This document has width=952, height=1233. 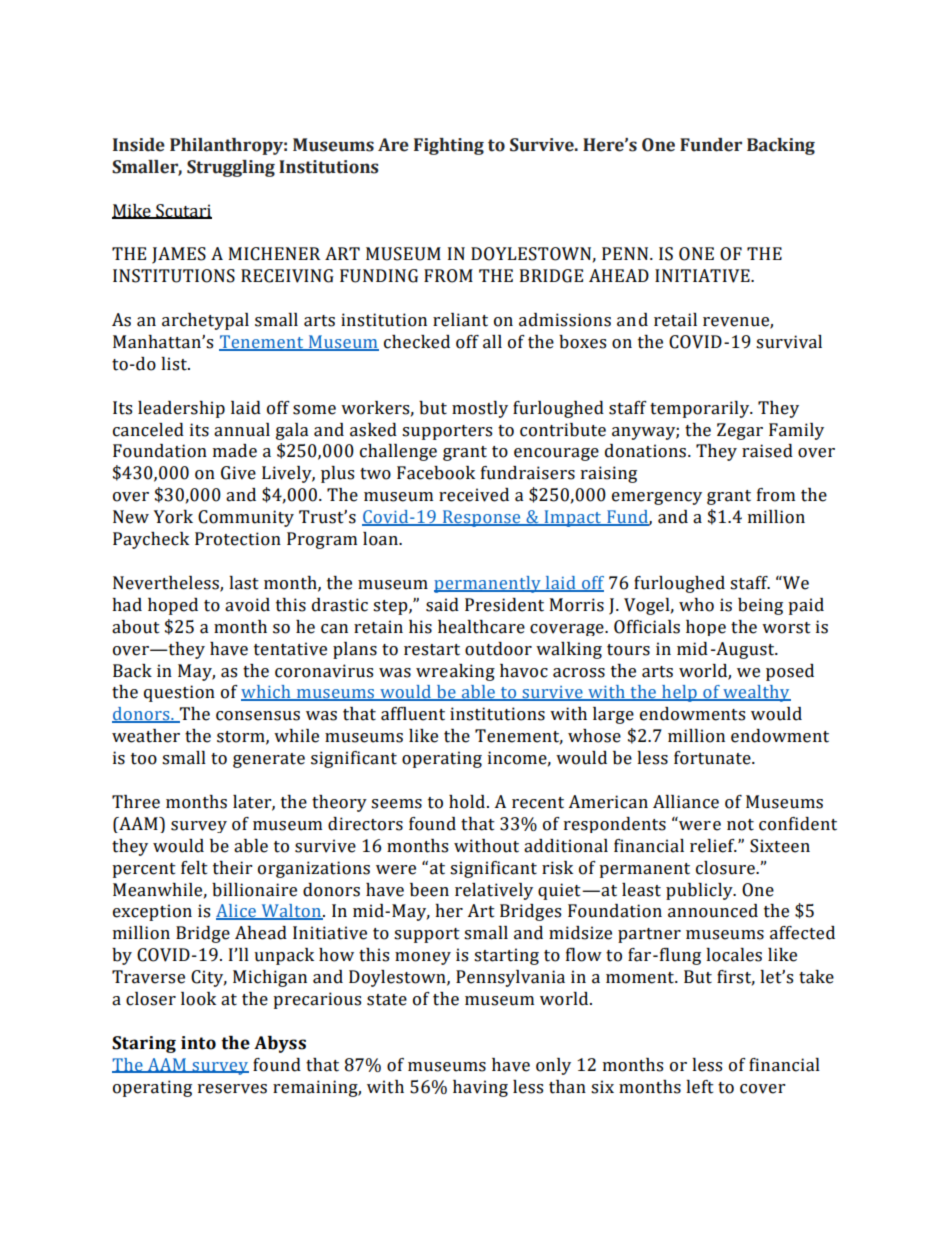 I want to click on Fighting, so click(x=449, y=146).
